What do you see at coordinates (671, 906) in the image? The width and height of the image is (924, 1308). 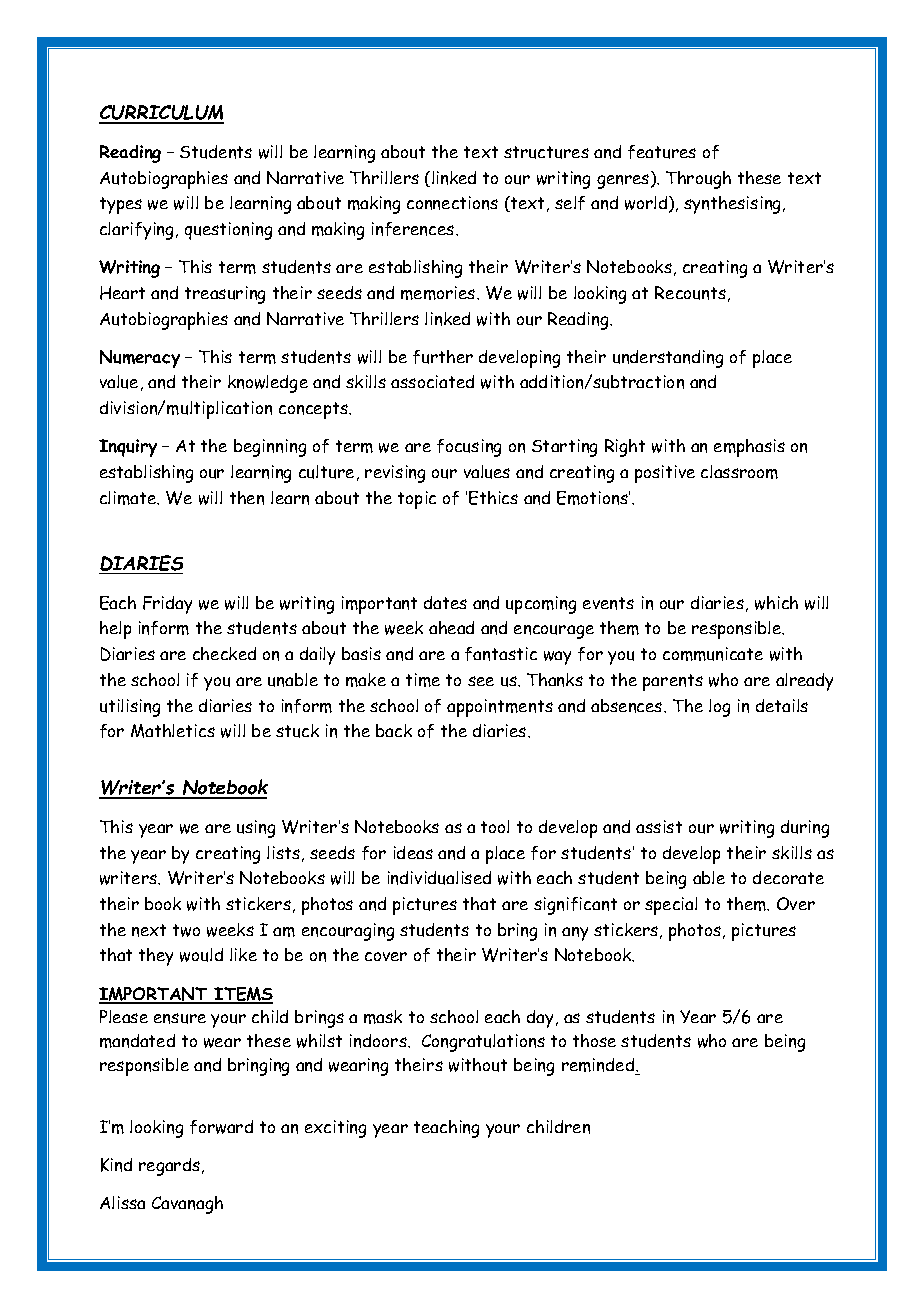 I see `special` at bounding box center [671, 906].
